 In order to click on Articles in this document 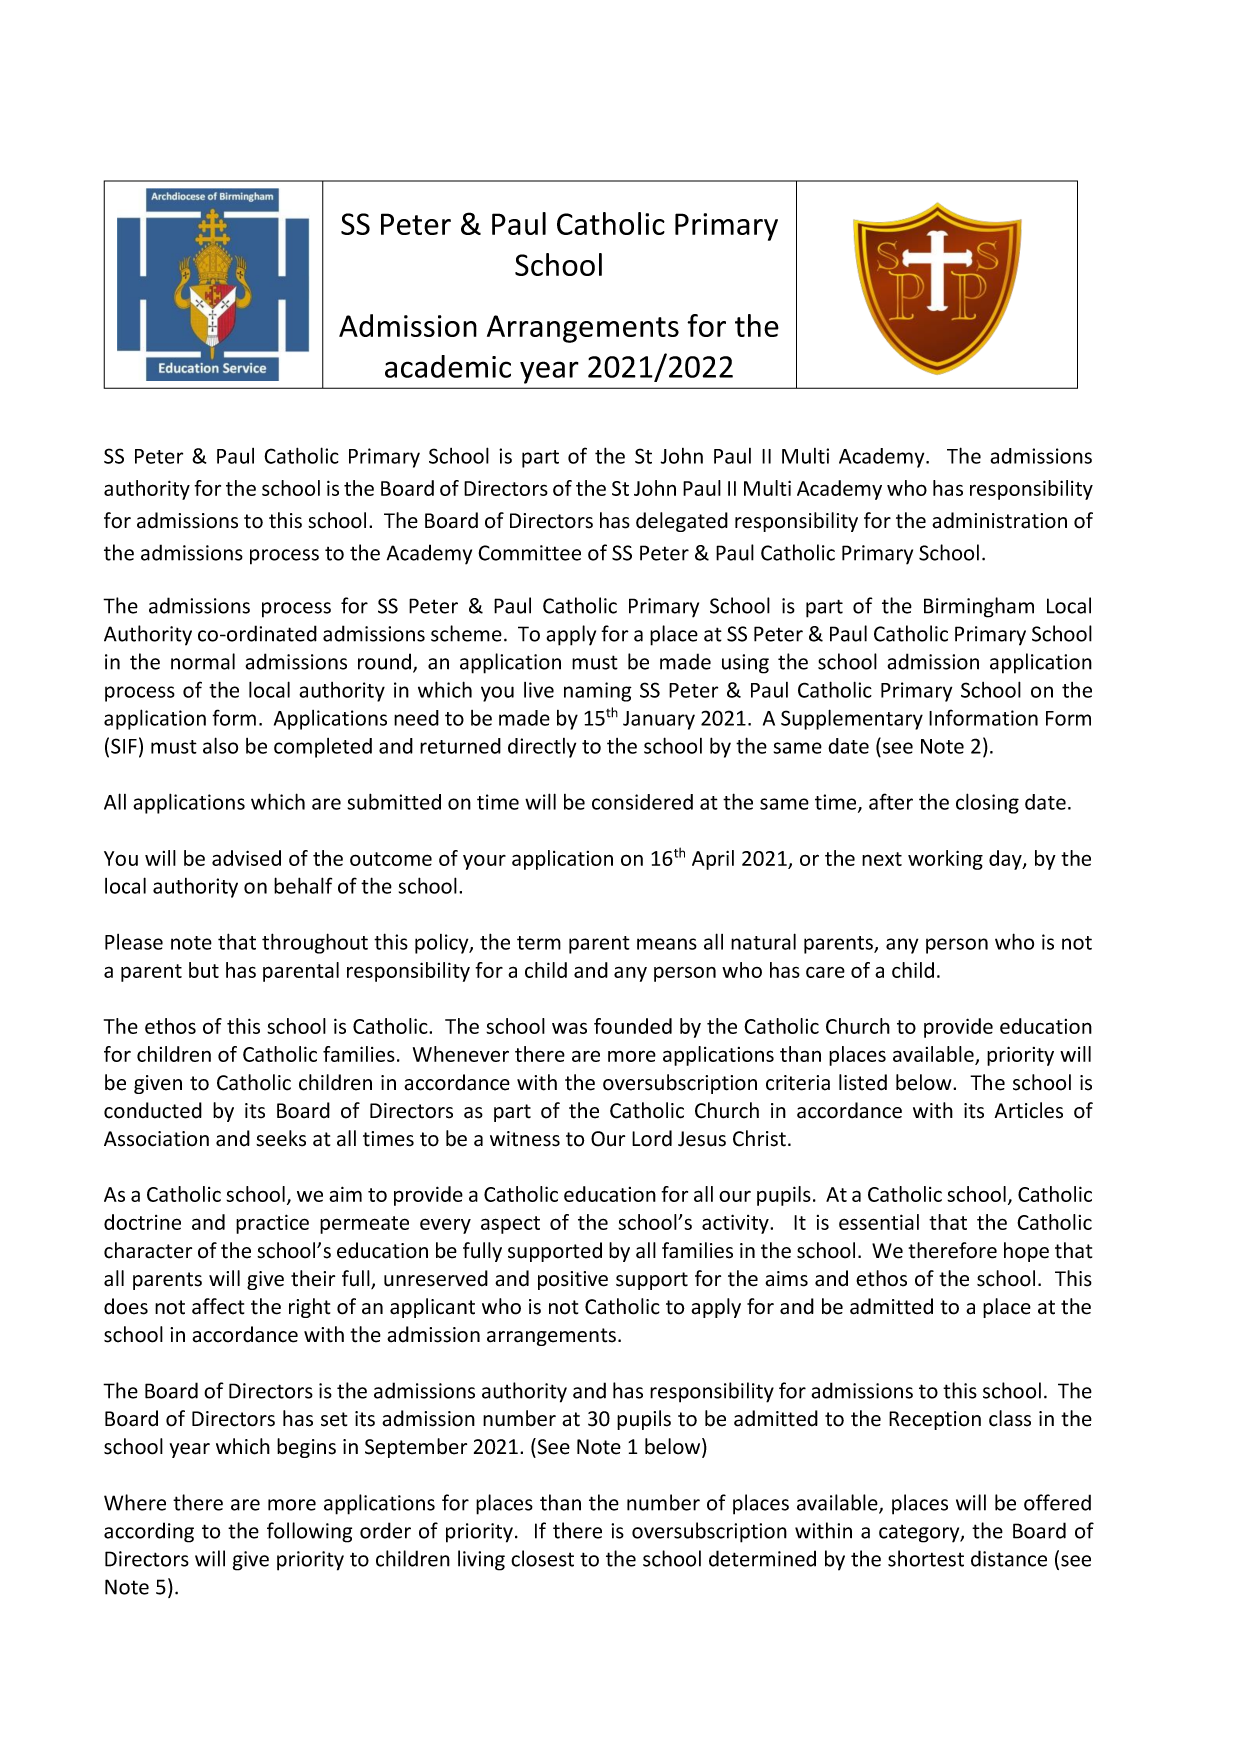, I will do `click(1028, 1110)`.
